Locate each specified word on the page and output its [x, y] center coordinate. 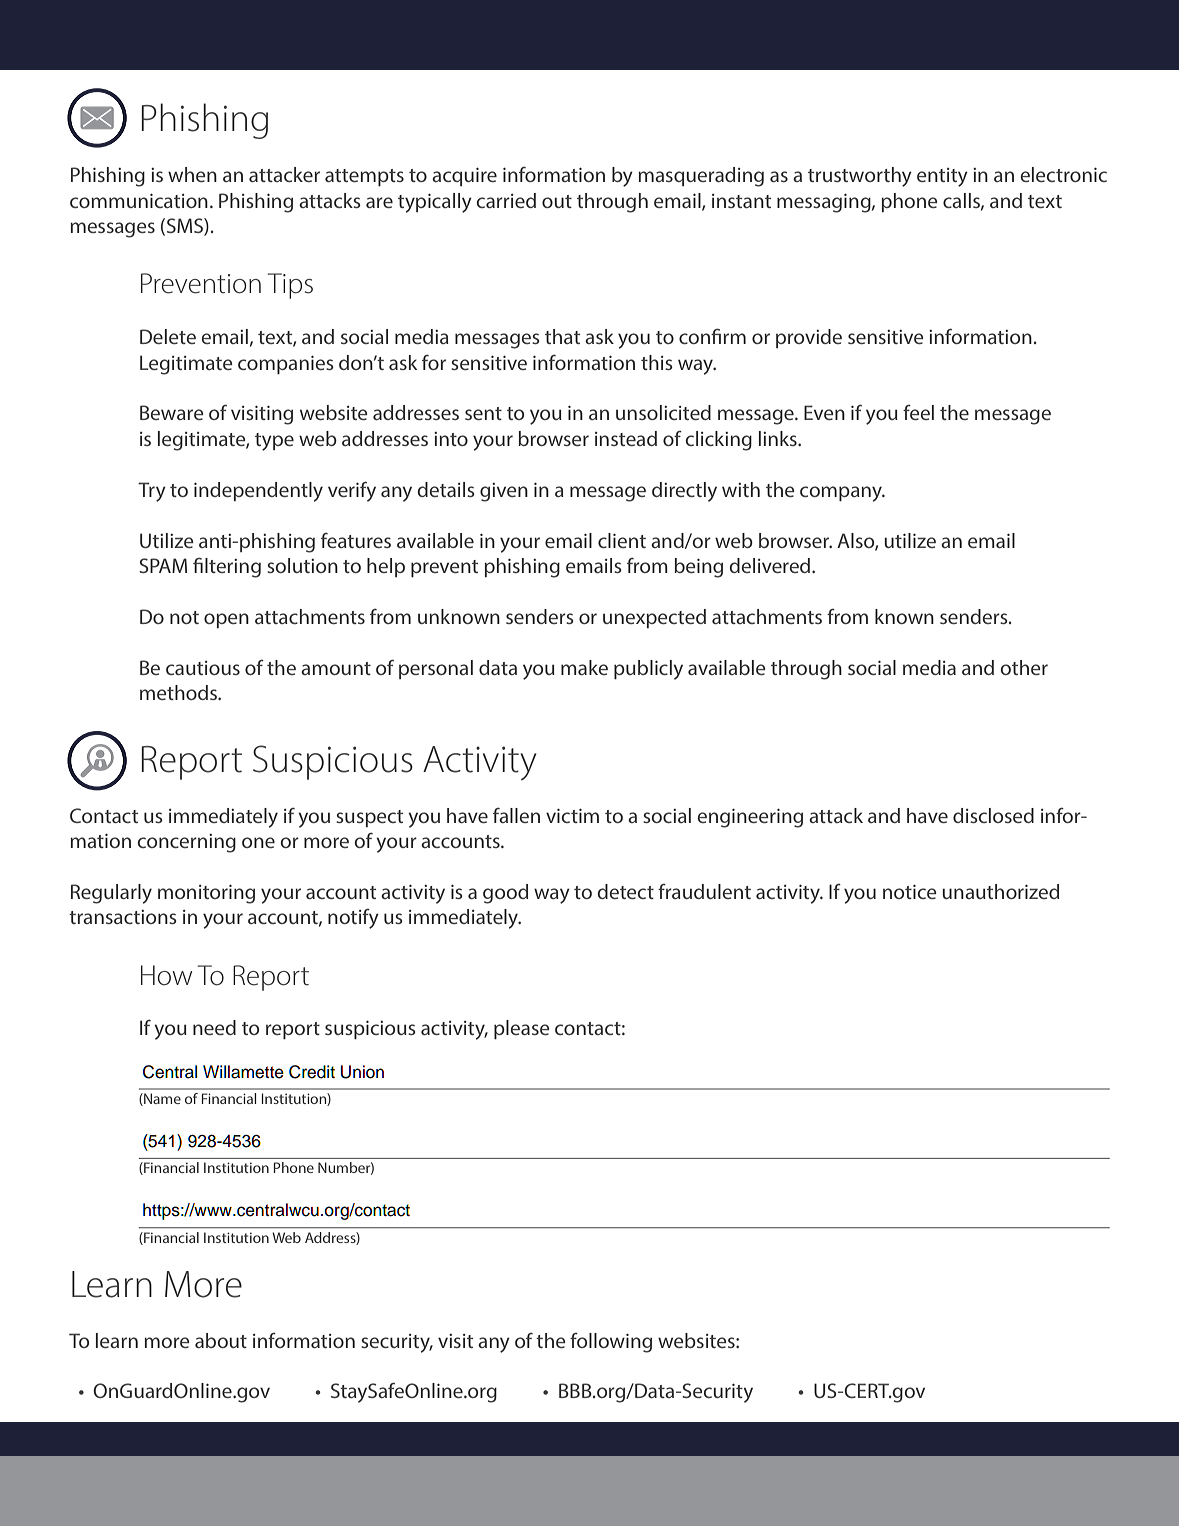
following [611, 1343]
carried [506, 200]
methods [179, 692]
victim [572, 816]
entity [942, 177]
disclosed [993, 815]
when [192, 174]
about [221, 1340]
